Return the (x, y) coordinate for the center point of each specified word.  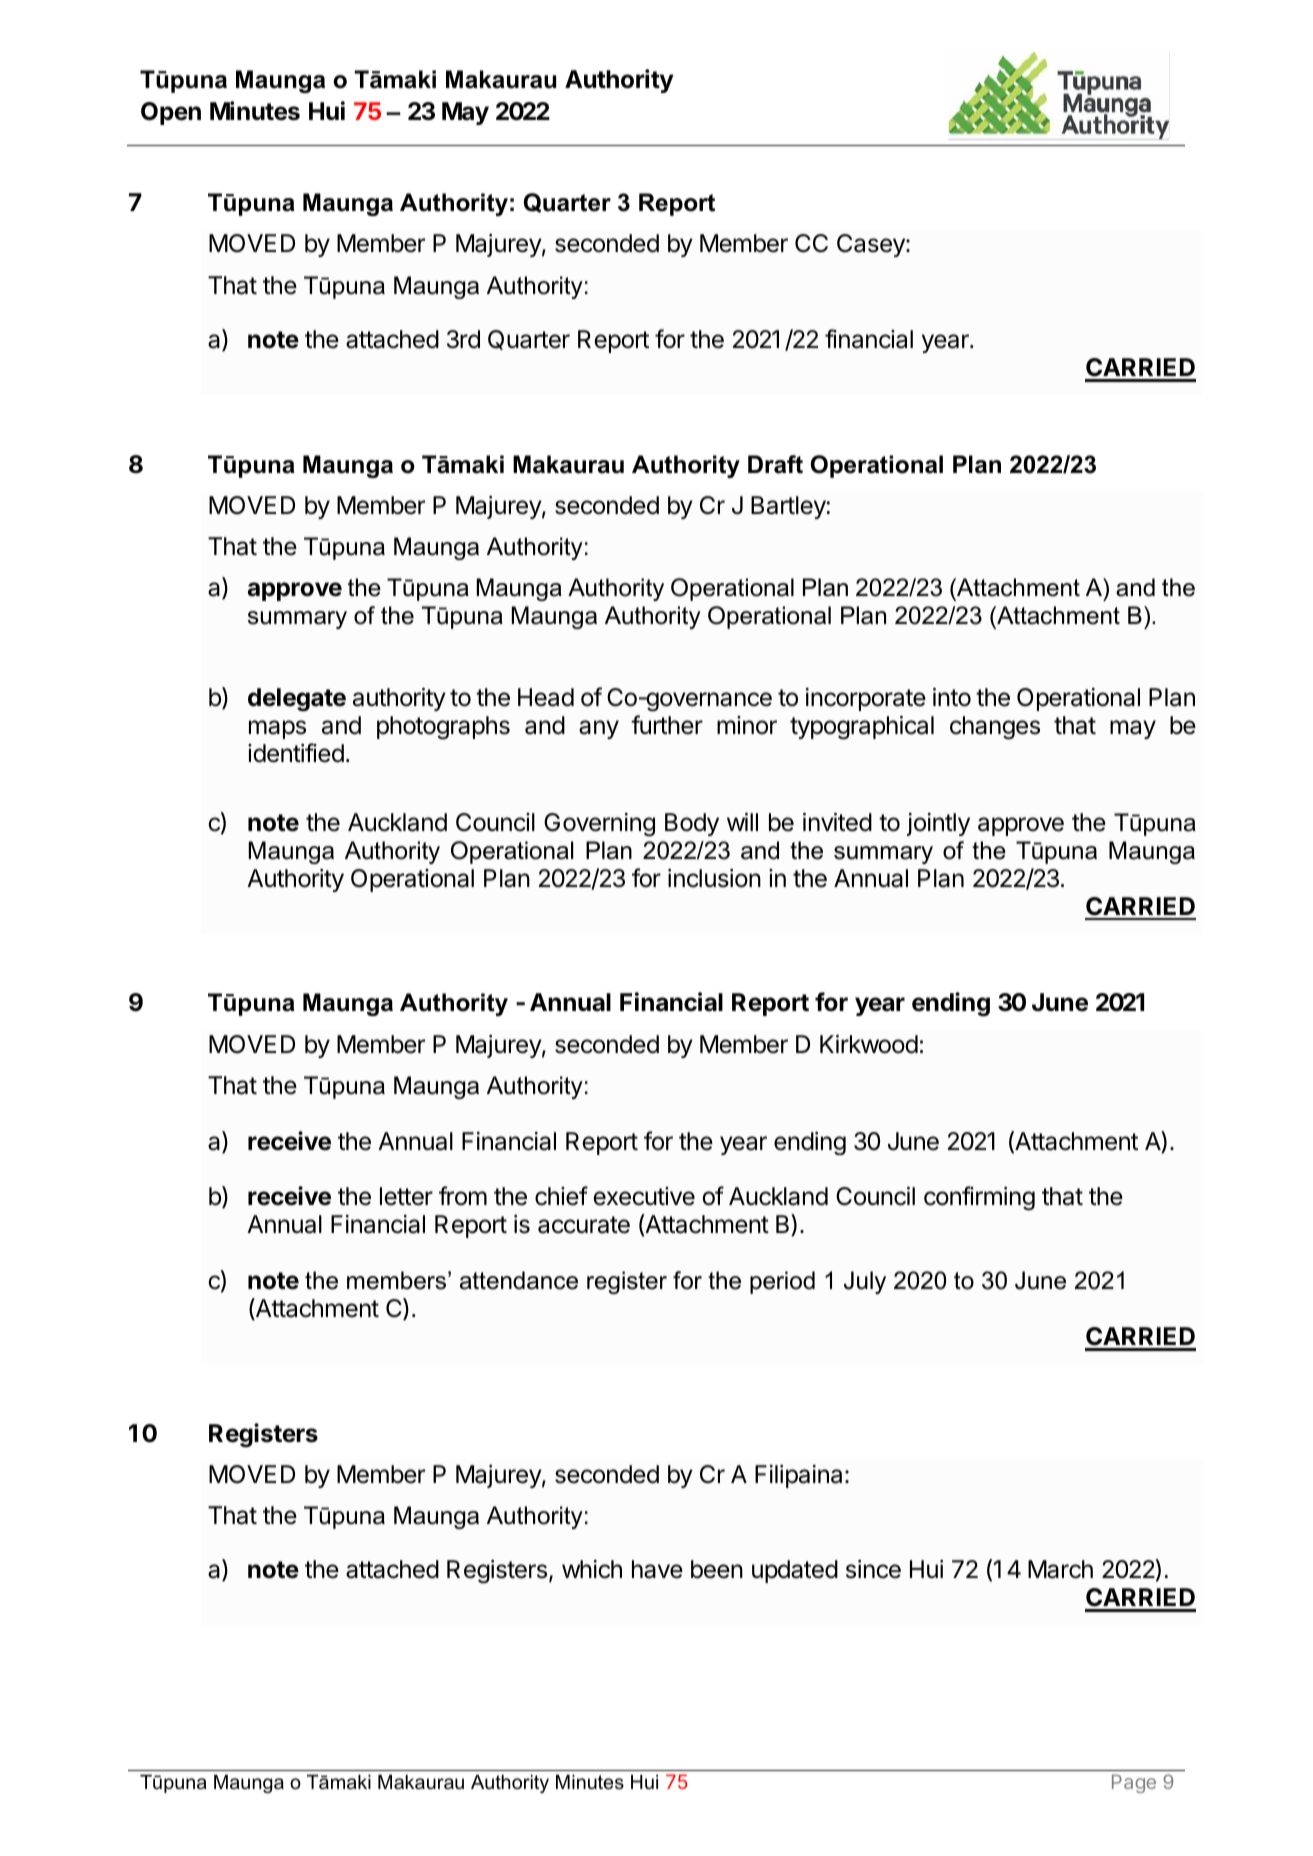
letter (406, 1196)
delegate (297, 700)
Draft (775, 464)
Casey (872, 245)
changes (995, 728)
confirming (979, 1198)
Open (171, 113)
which (592, 1569)
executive (644, 1196)
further (667, 725)
